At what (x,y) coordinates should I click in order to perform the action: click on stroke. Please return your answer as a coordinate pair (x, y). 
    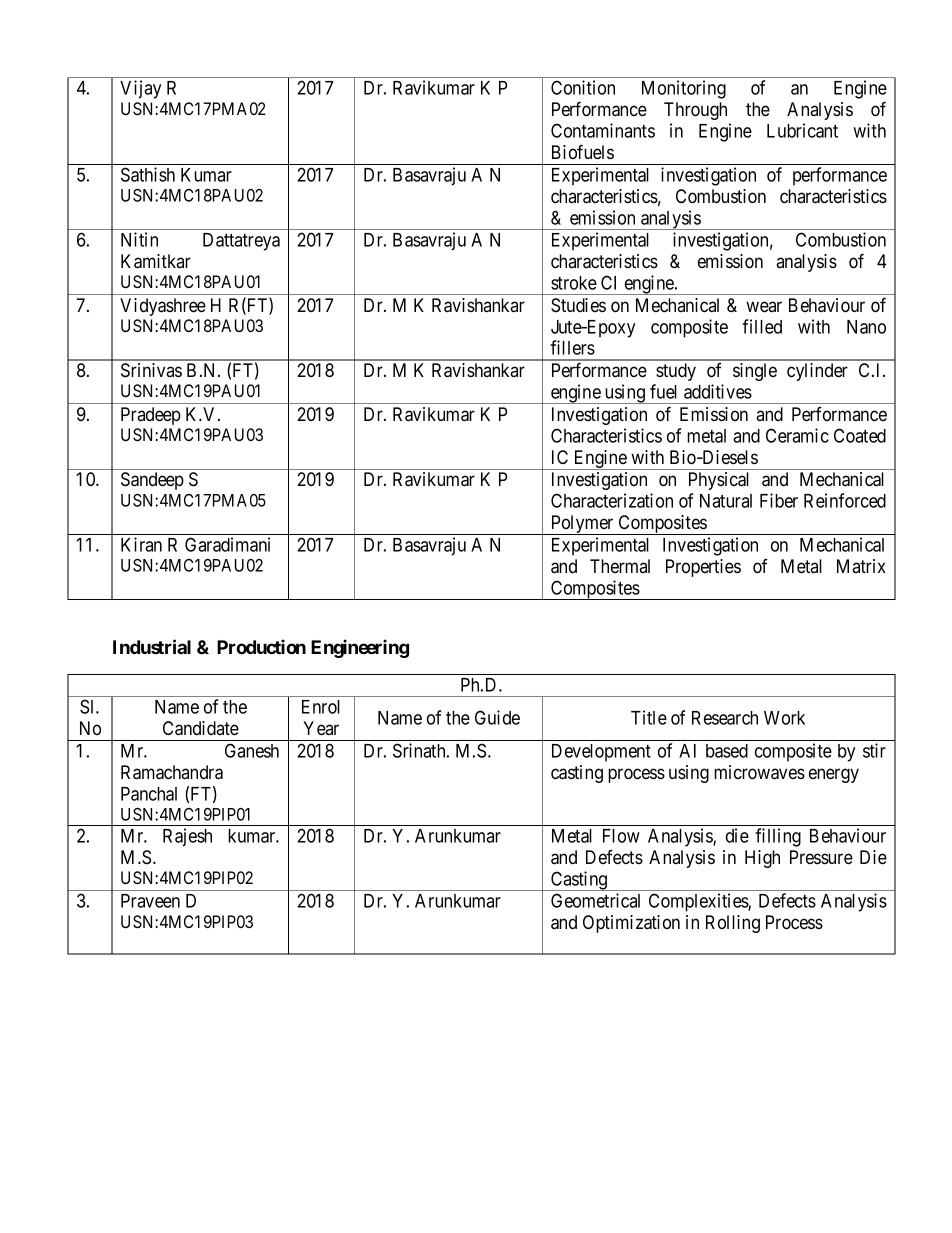
    Looking at the image, I should click on (574, 283).
